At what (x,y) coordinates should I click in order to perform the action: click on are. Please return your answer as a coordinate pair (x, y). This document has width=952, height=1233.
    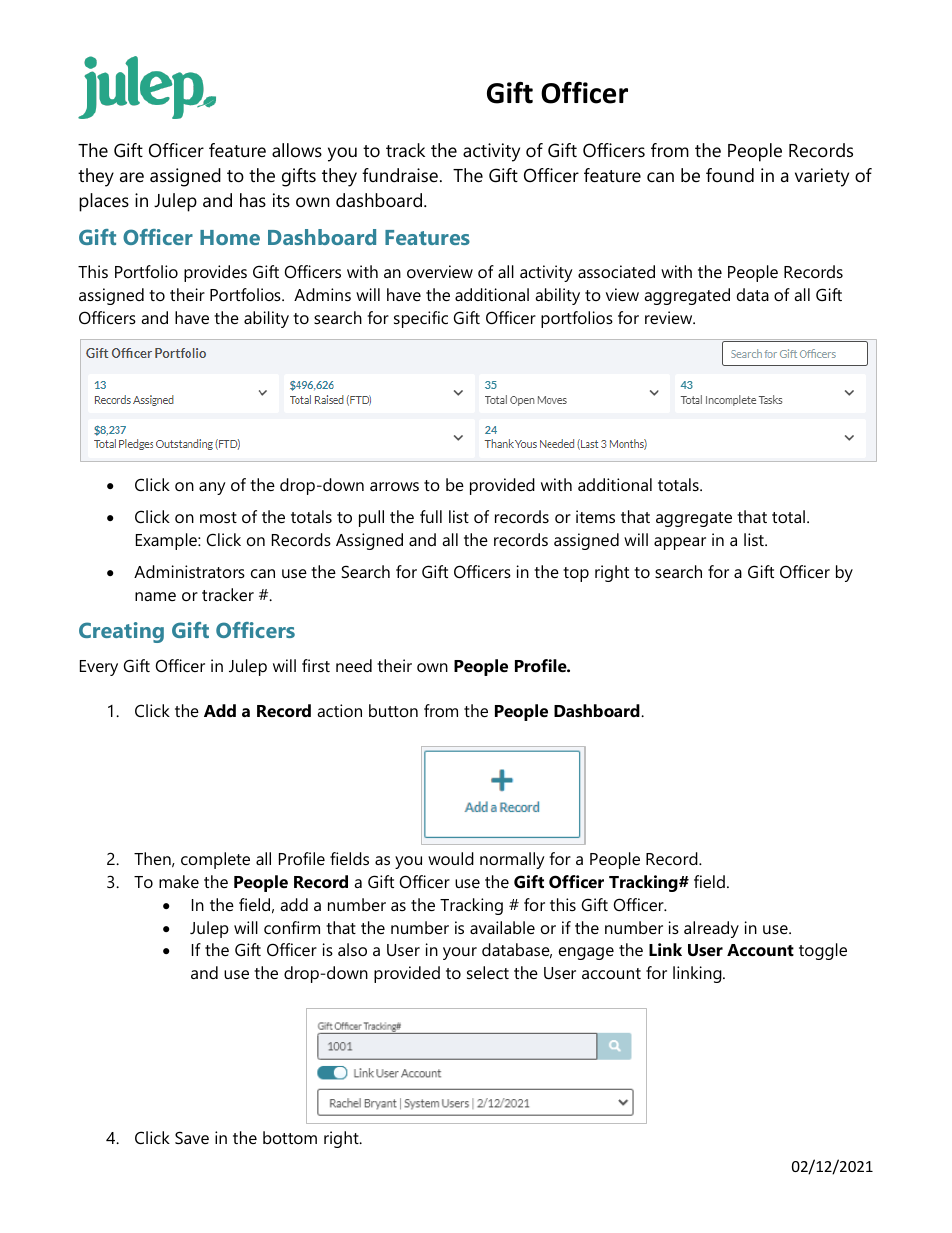
    Looking at the image, I should click on (132, 177).
